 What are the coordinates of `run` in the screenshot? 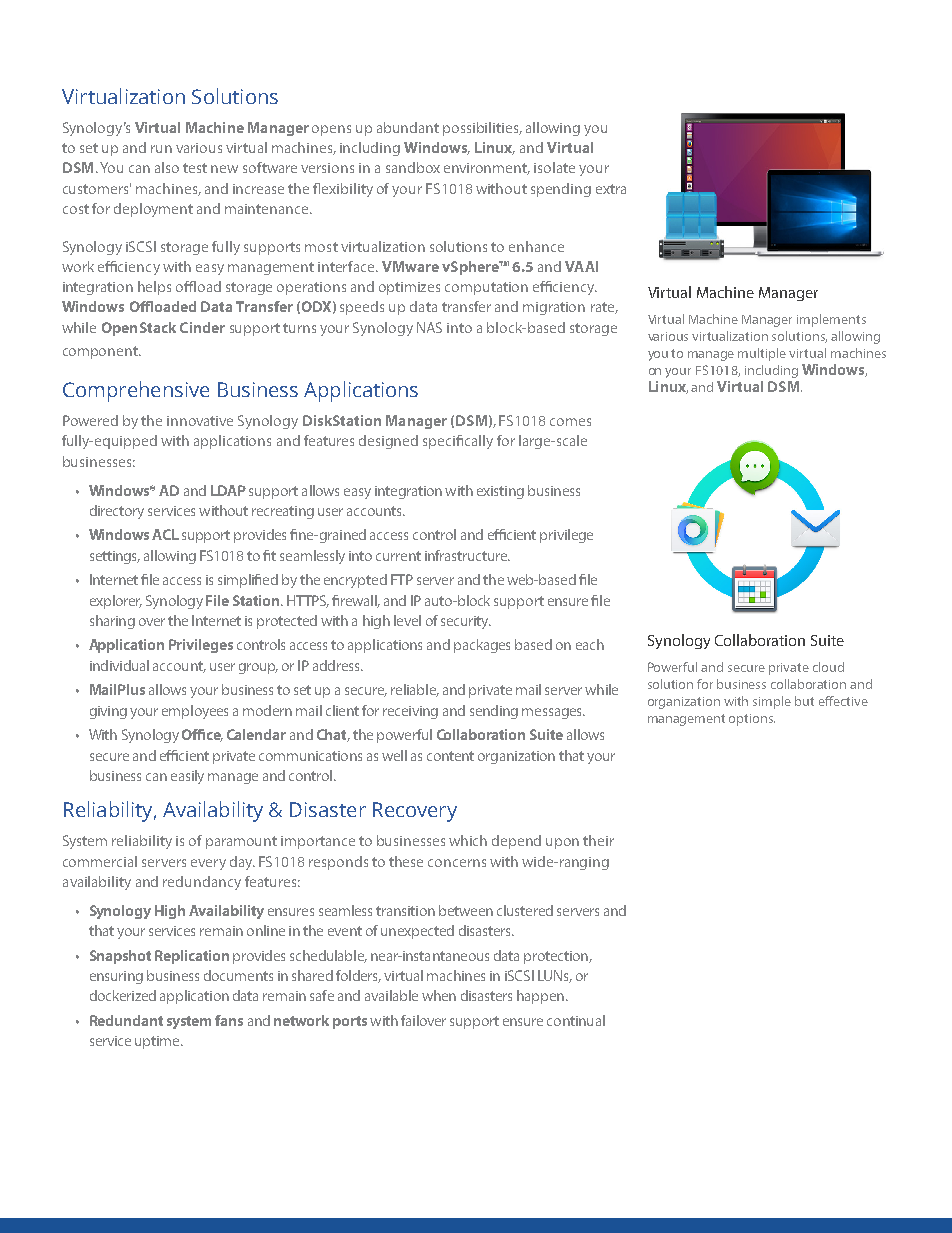 It's located at (161, 149).
